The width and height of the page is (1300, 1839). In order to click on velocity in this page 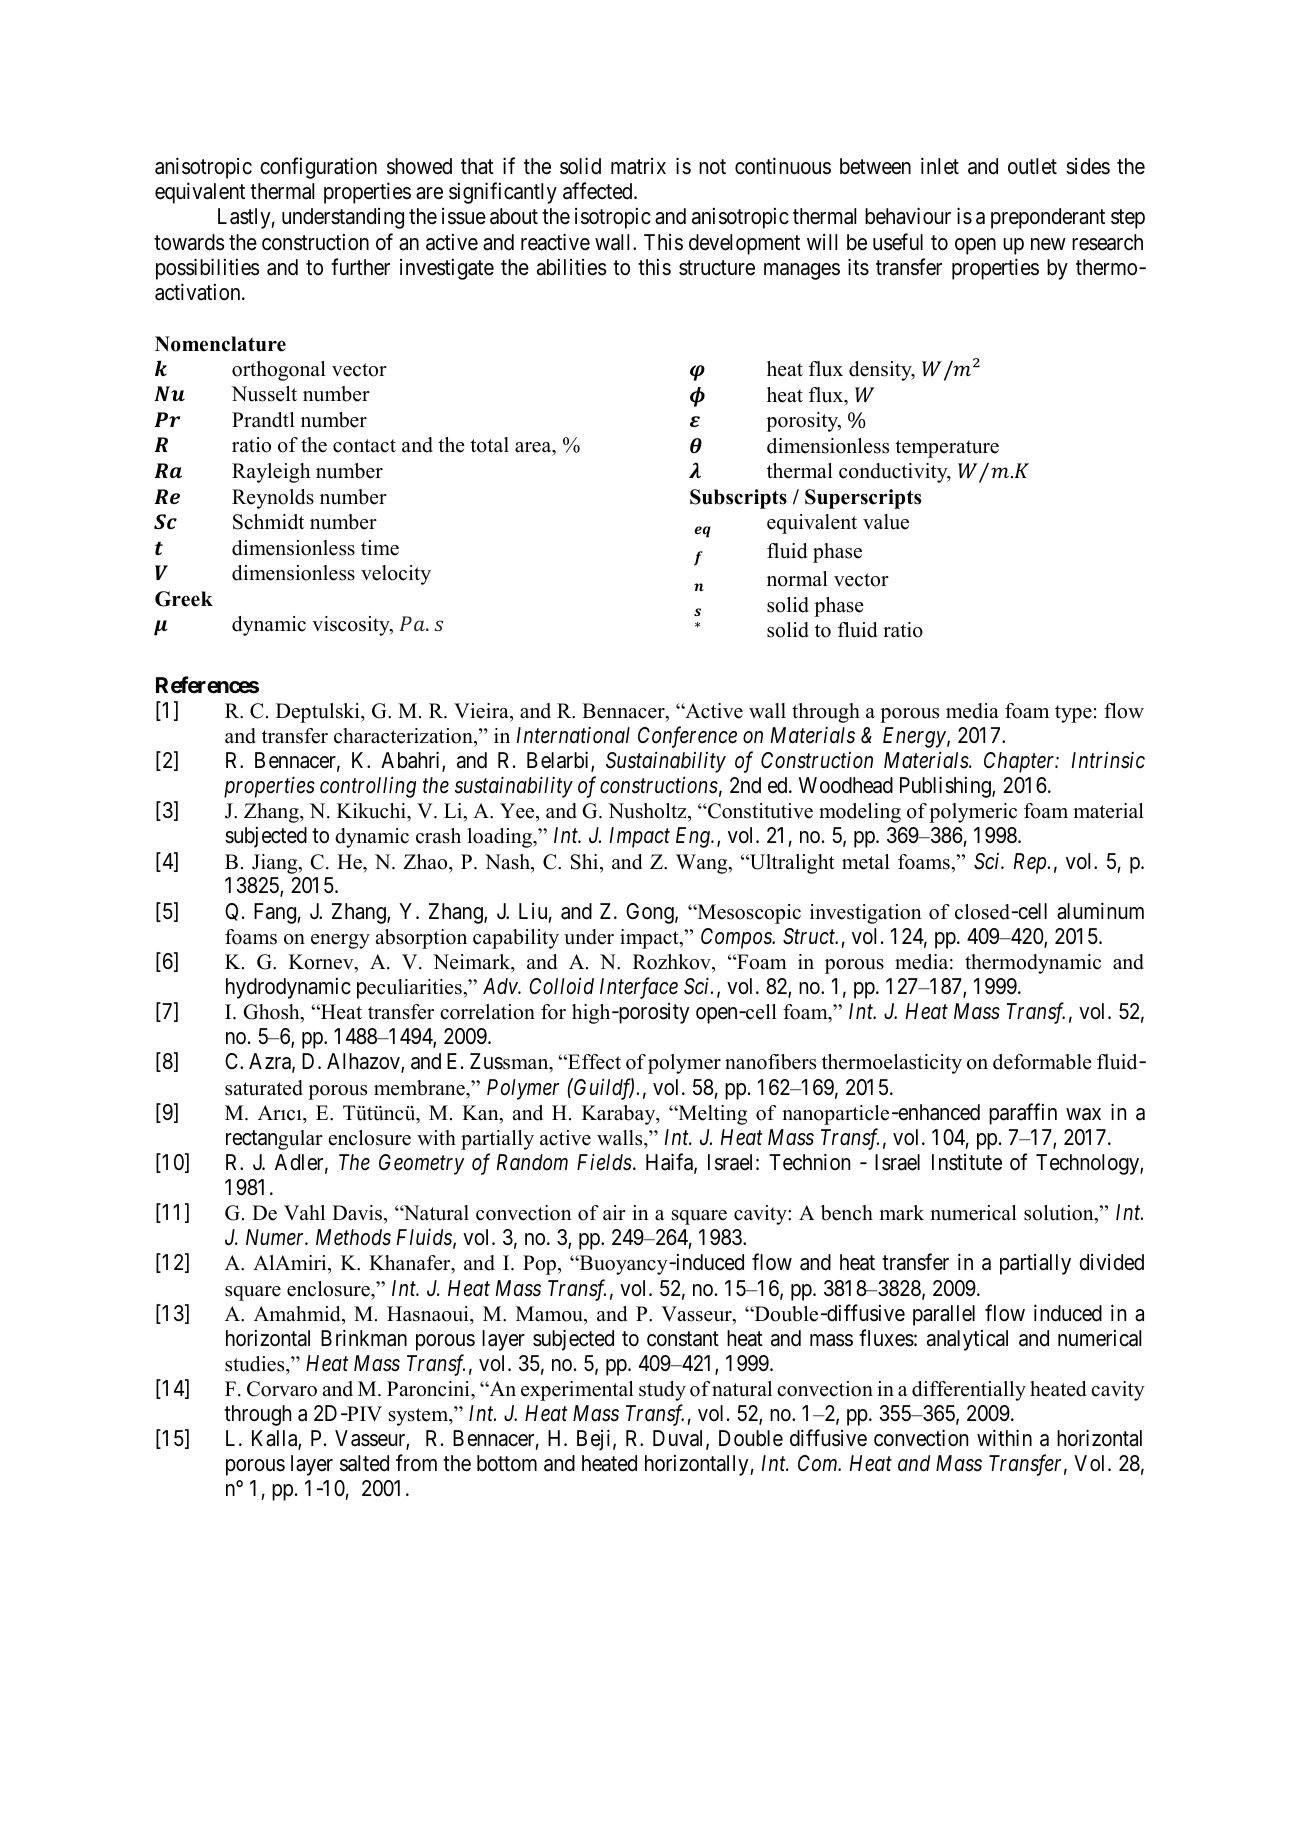, I will do `click(396, 575)`.
